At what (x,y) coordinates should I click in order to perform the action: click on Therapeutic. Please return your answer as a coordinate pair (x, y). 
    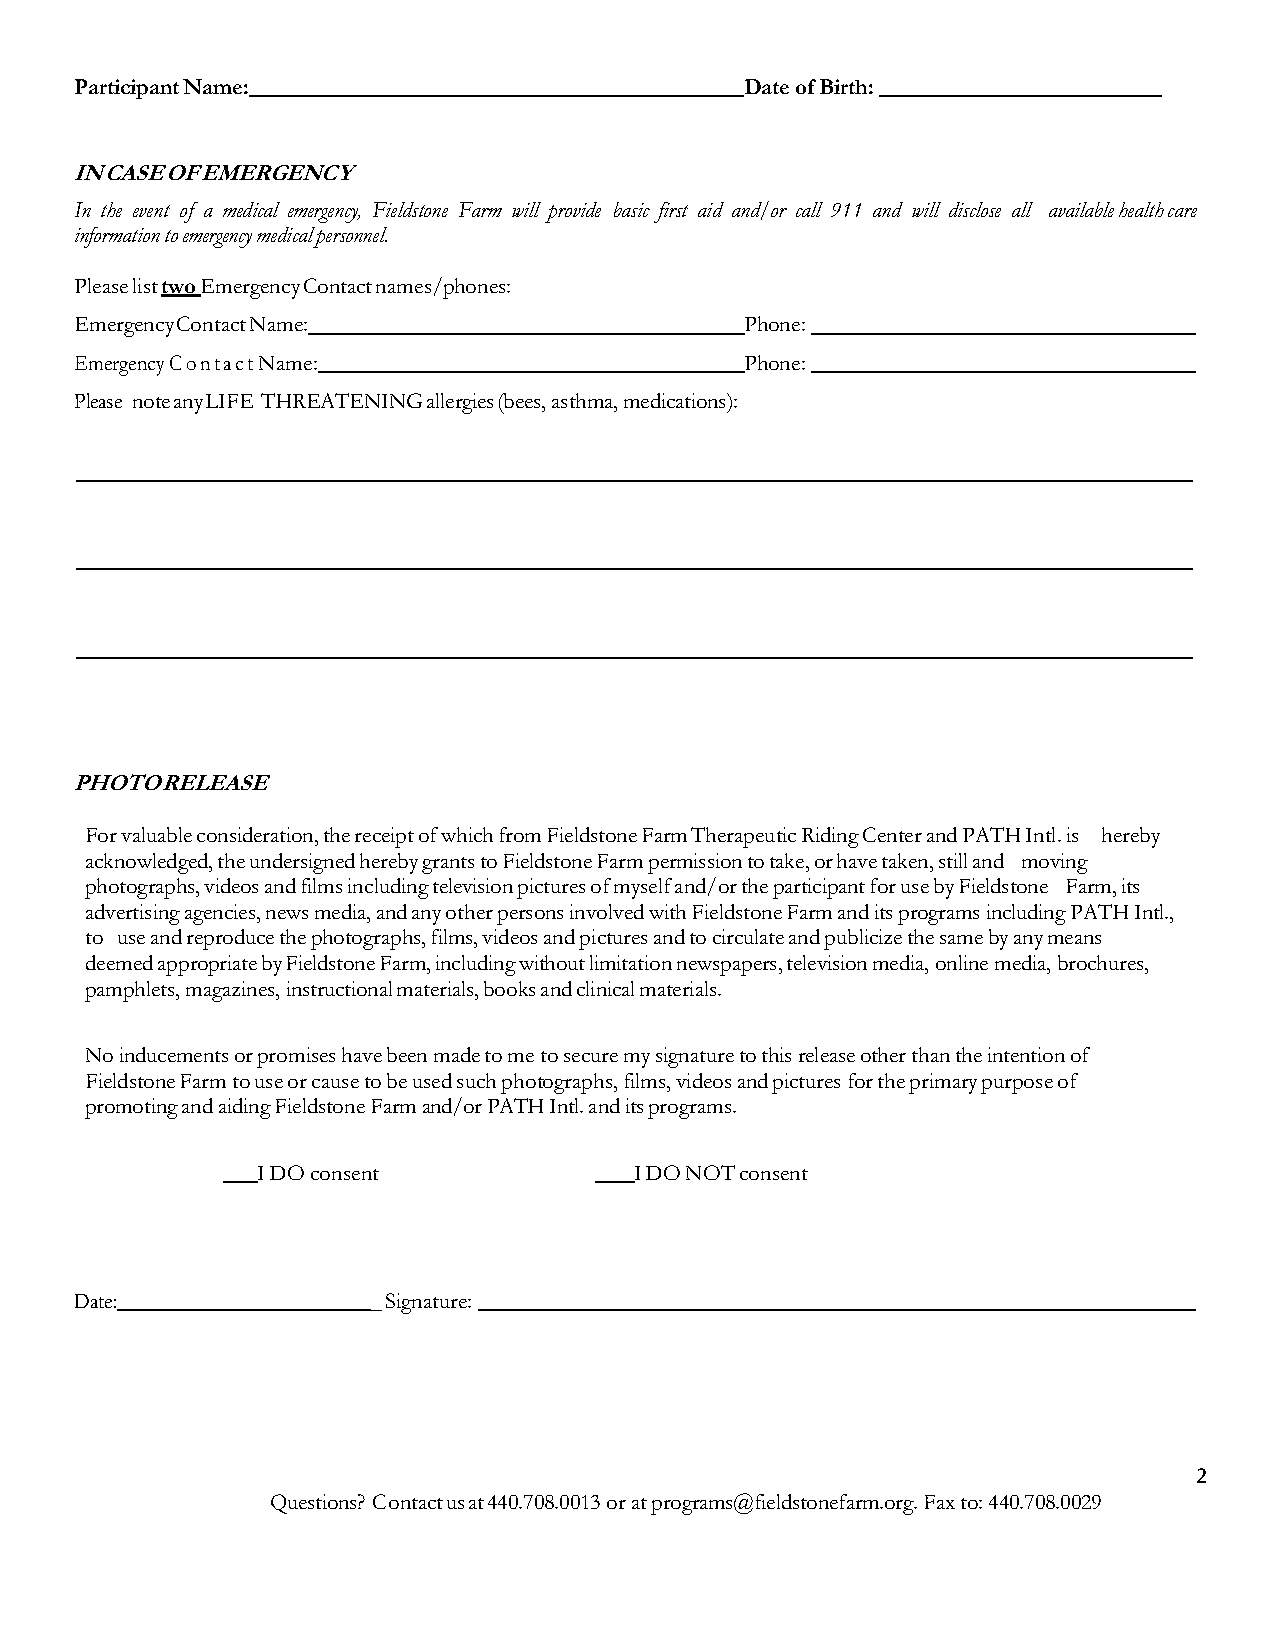
    Looking at the image, I should click on (743, 837).
